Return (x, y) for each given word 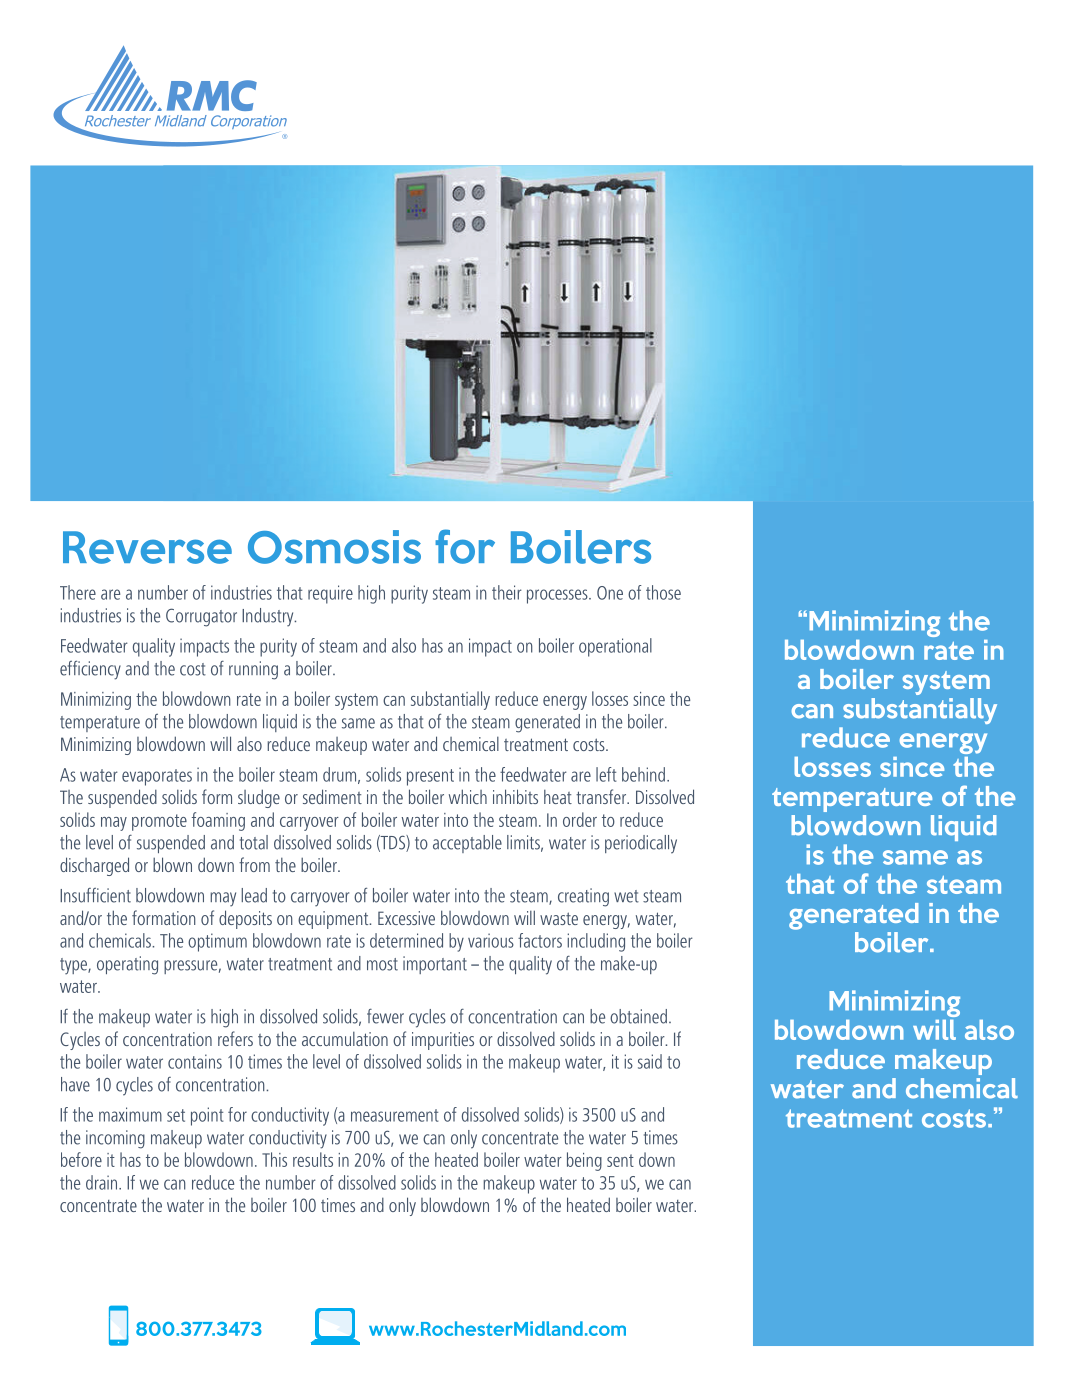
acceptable (467, 844)
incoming (115, 1139)
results (313, 1159)
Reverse (147, 547)
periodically (641, 844)
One (610, 593)
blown (172, 864)
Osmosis (334, 547)
